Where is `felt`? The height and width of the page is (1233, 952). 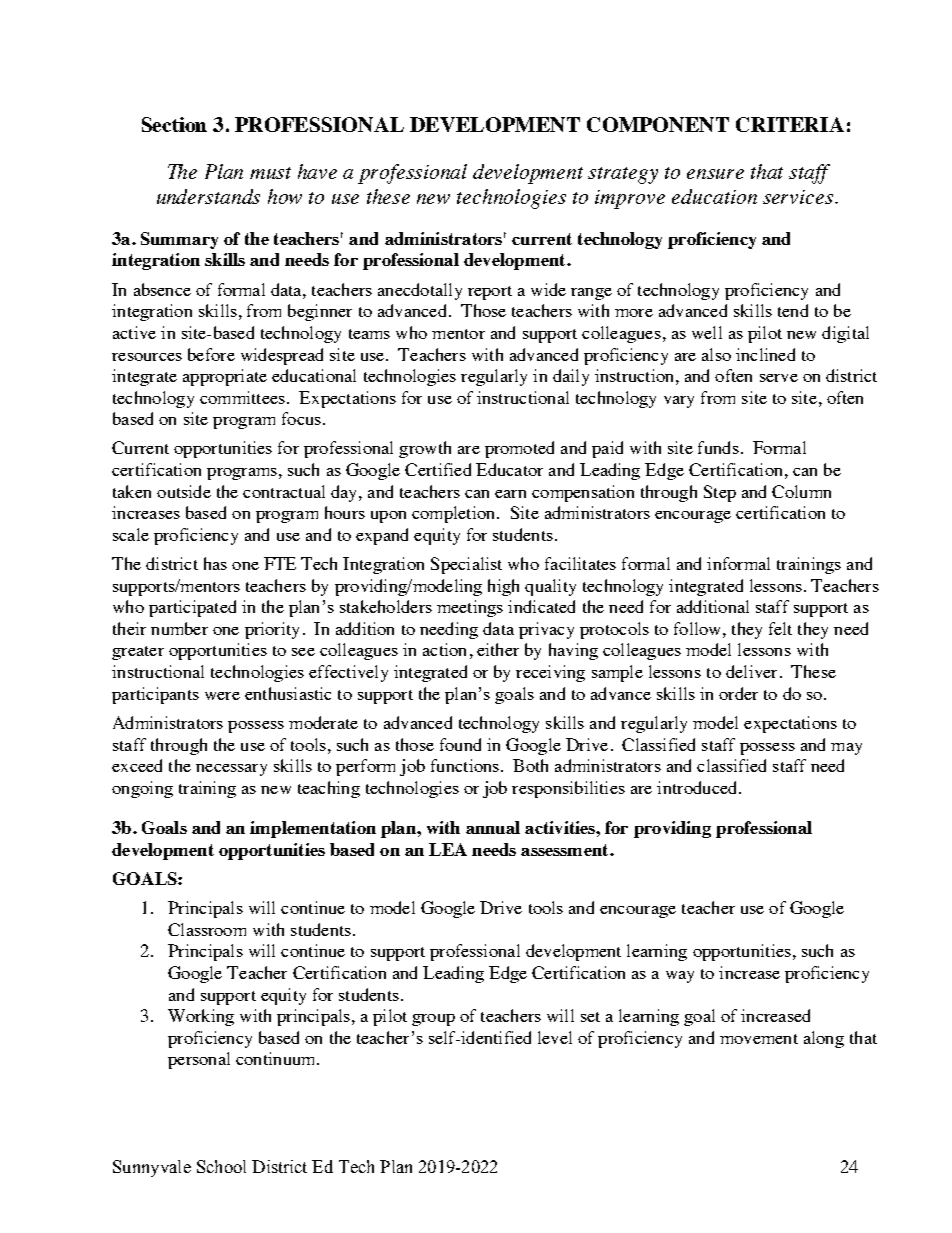
felt is located at coordinates (780, 628).
